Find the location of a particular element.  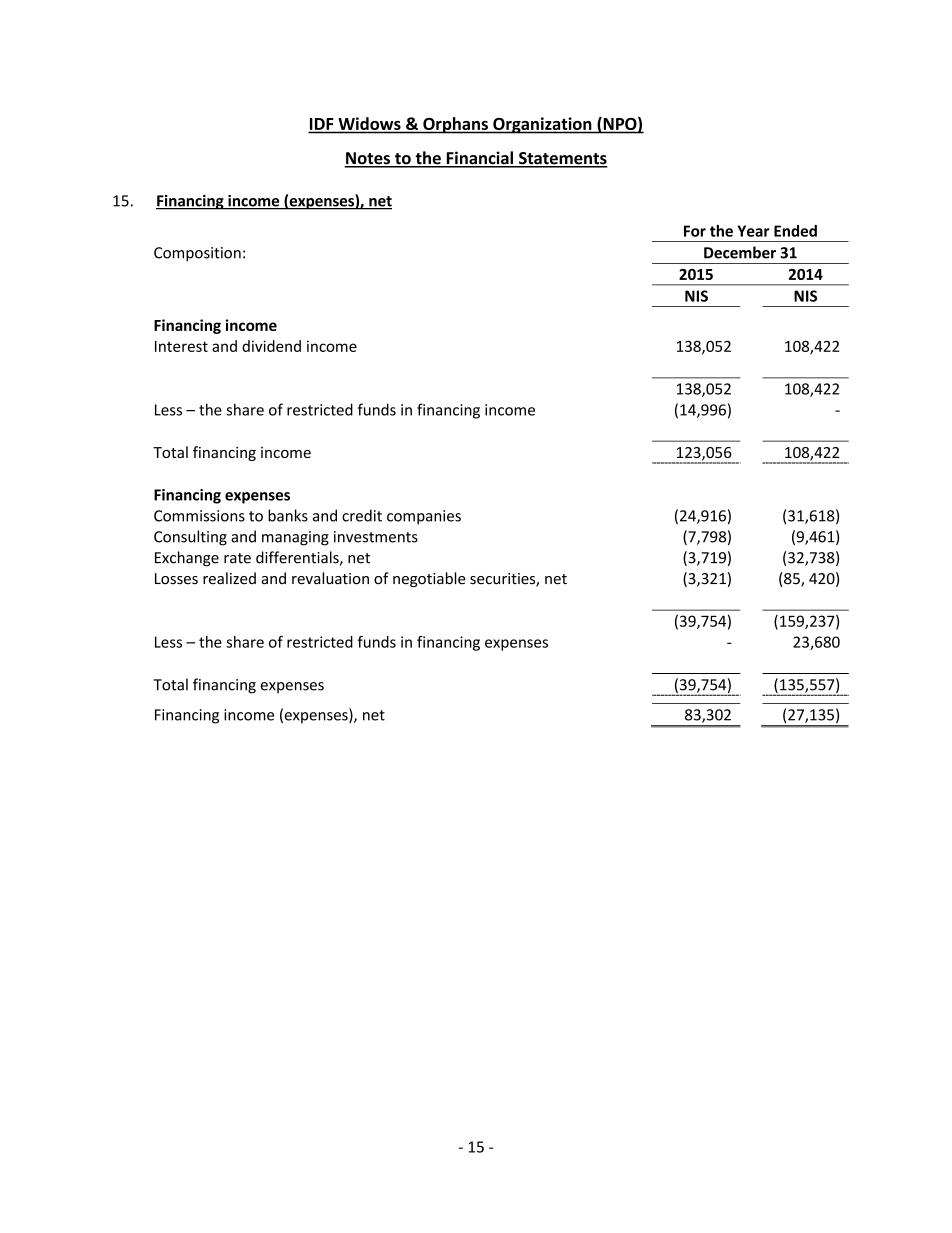

negotiable is located at coordinates (429, 579).
